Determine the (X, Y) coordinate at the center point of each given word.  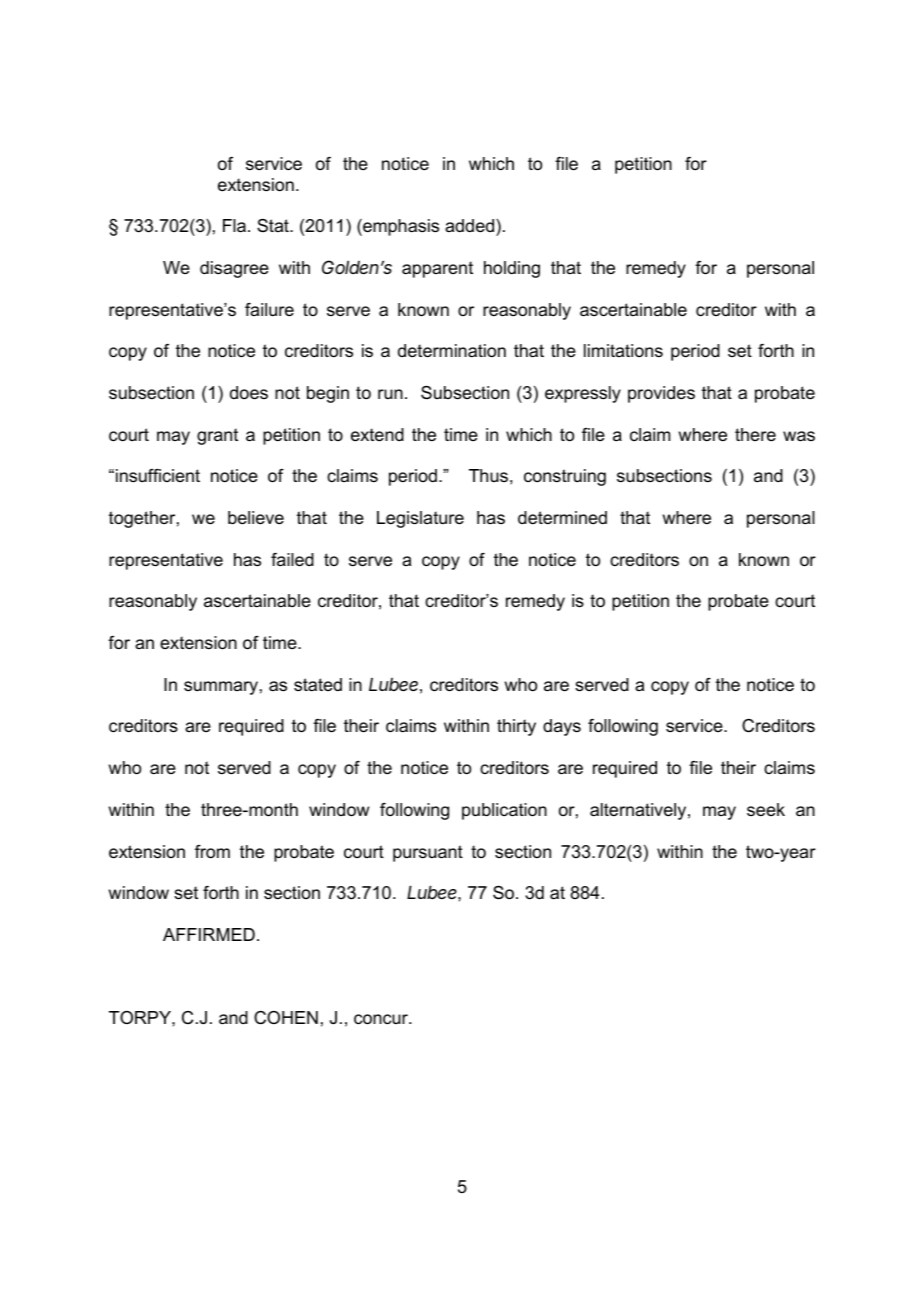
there (755, 434)
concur (382, 1019)
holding (512, 269)
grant (217, 436)
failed (292, 560)
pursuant (428, 853)
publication (504, 811)
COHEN (286, 1017)
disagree (234, 269)
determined (562, 517)
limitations (623, 350)
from (212, 852)
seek (766, 809)
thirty (516, 727)
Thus (488, 475)
